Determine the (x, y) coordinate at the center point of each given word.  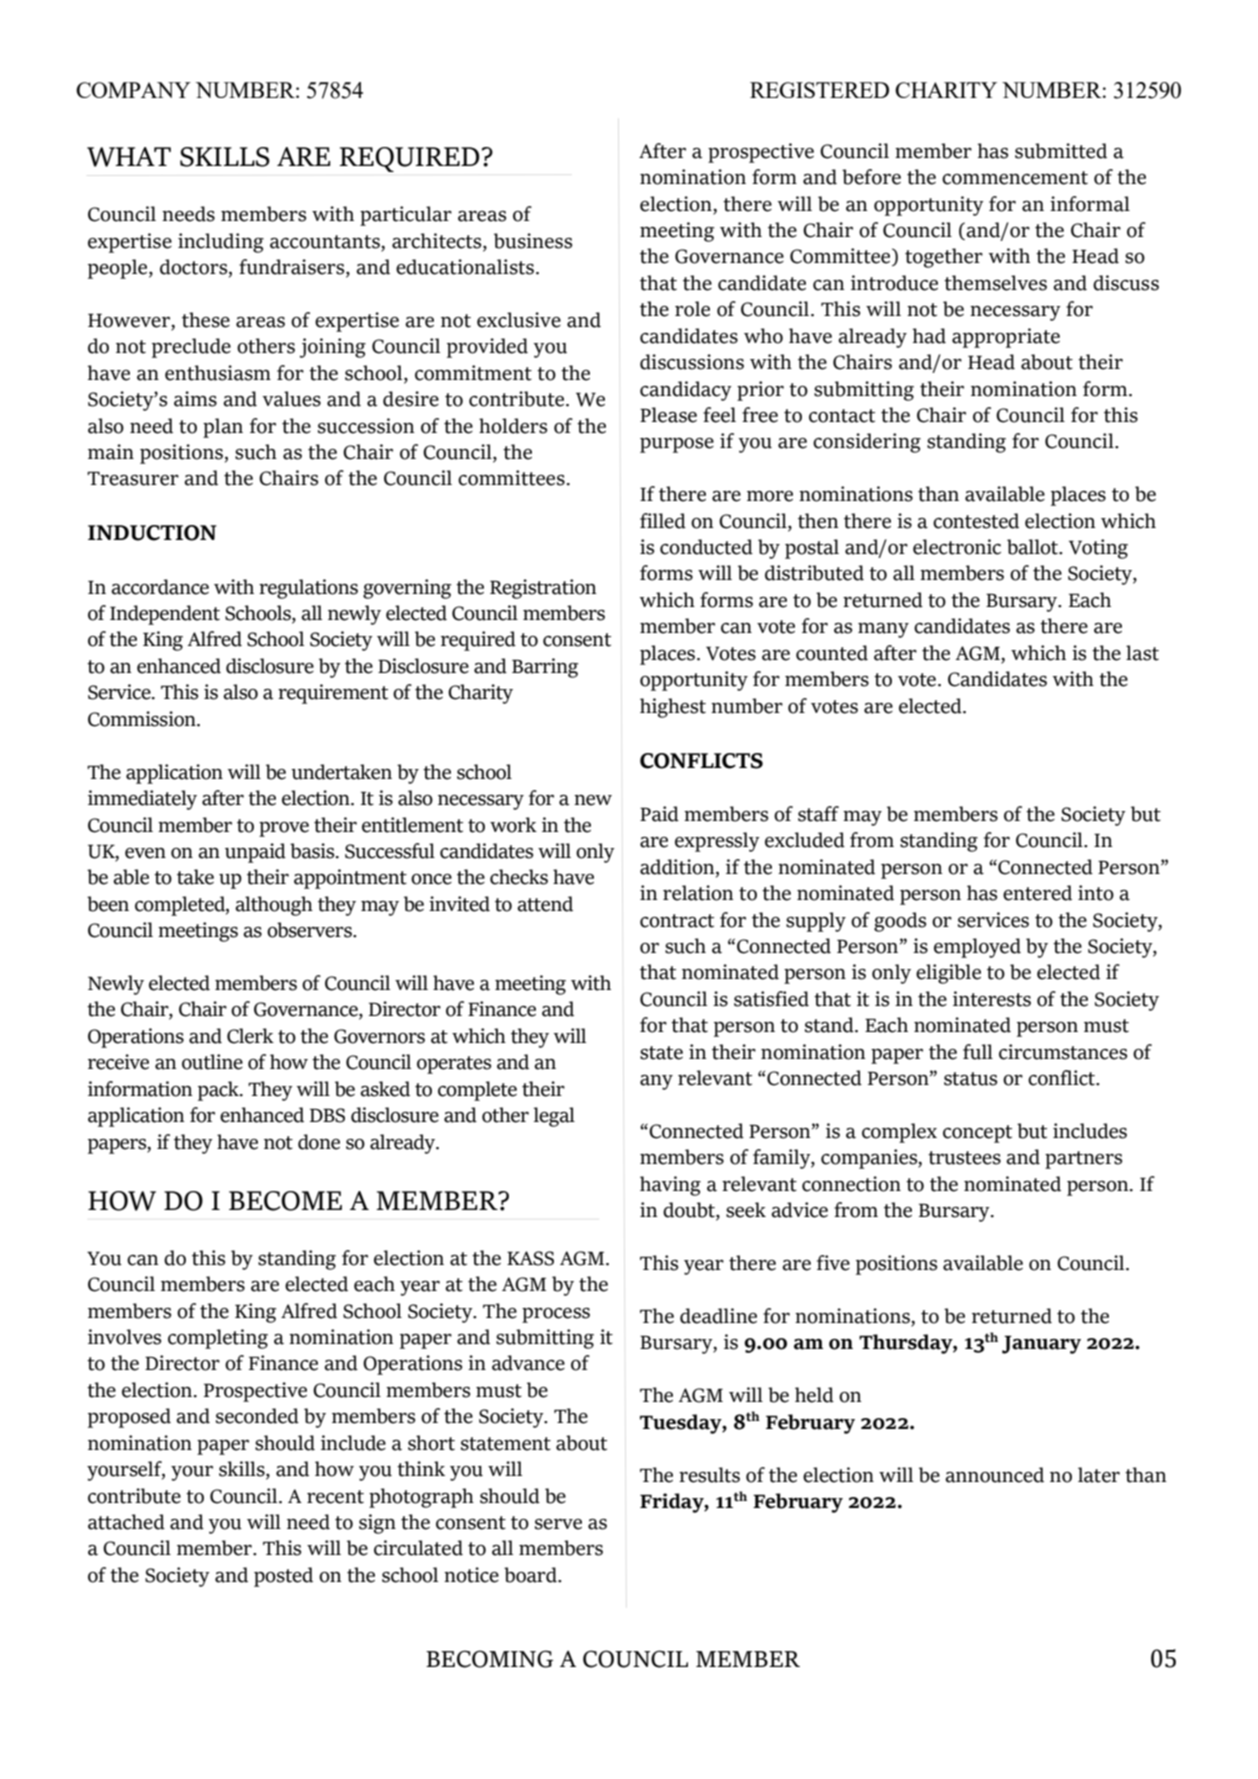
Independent (165, 615)
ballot (1033, 547)
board (531, 1575)
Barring (545, 668)
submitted (1061, 151)
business (533, 241)
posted (283, 1577)
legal (554, 1117)
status (970, 1079)
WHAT (129, 157)
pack (219, 1091)
